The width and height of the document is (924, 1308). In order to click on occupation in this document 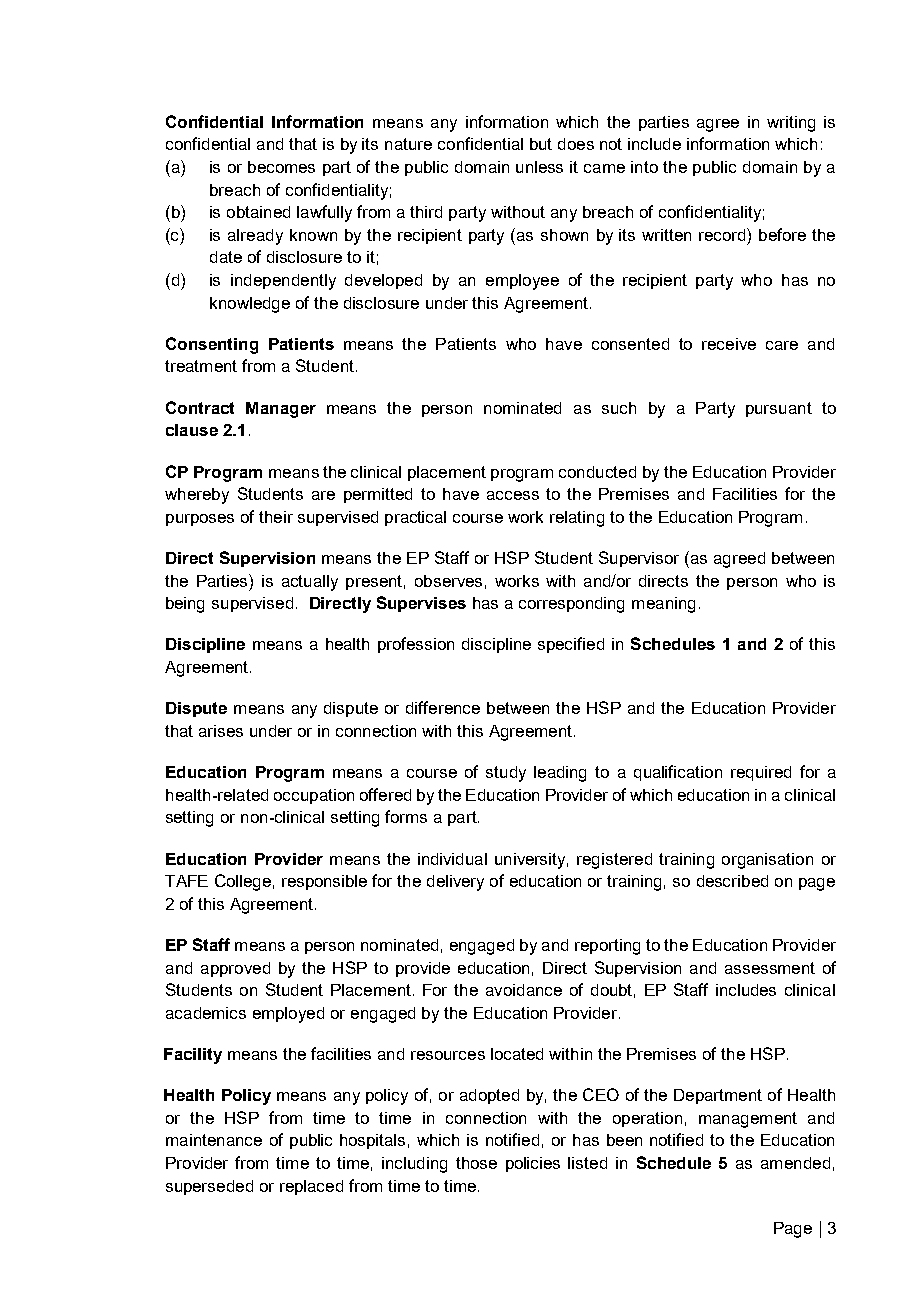, I will do `click(314, 796)`.
